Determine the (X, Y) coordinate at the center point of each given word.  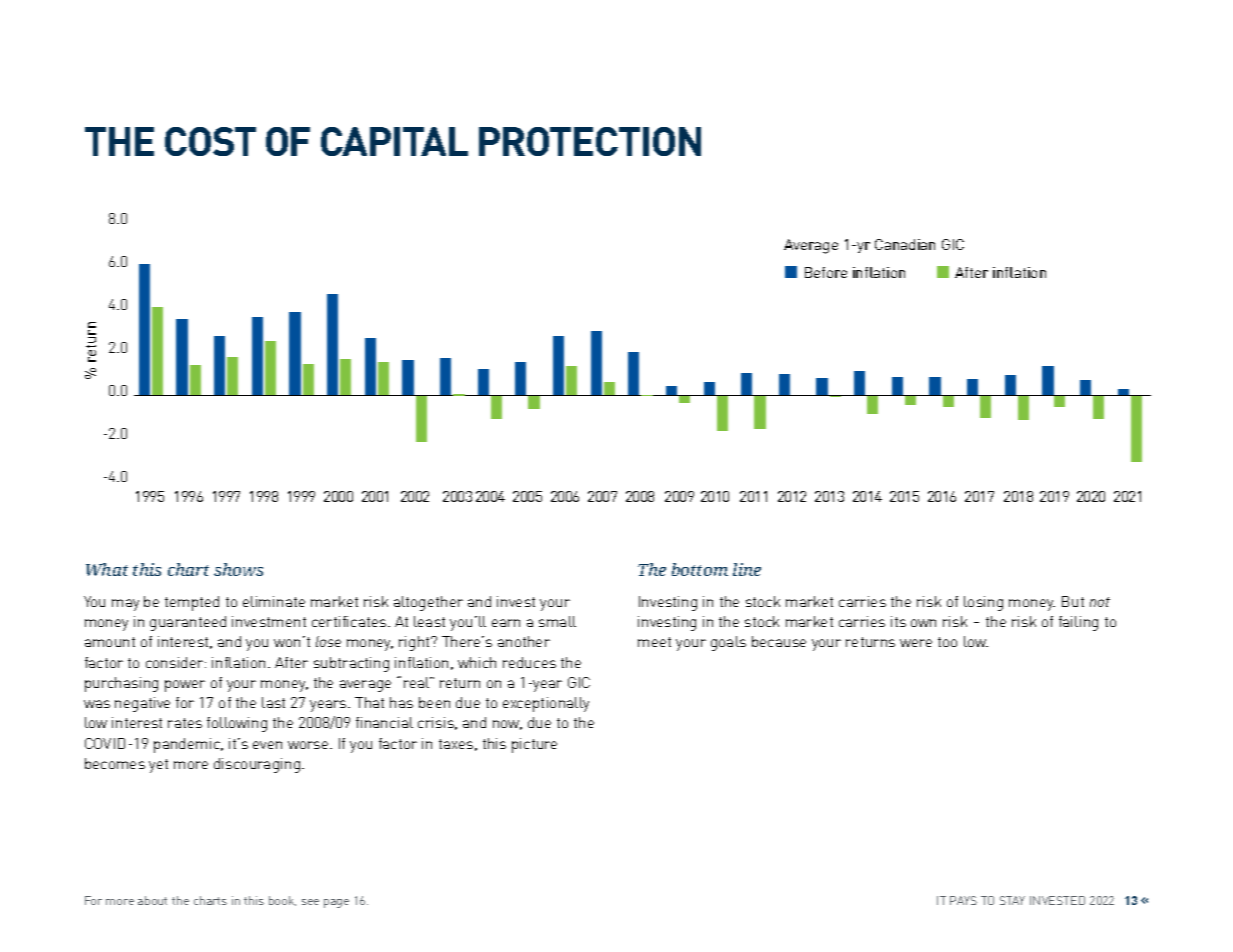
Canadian (905, 244)
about (152, 900)
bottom (700, 569)
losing (983, 603)
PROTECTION (590, 141)
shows (238, 569)
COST (210, 141)
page (336, 903)
